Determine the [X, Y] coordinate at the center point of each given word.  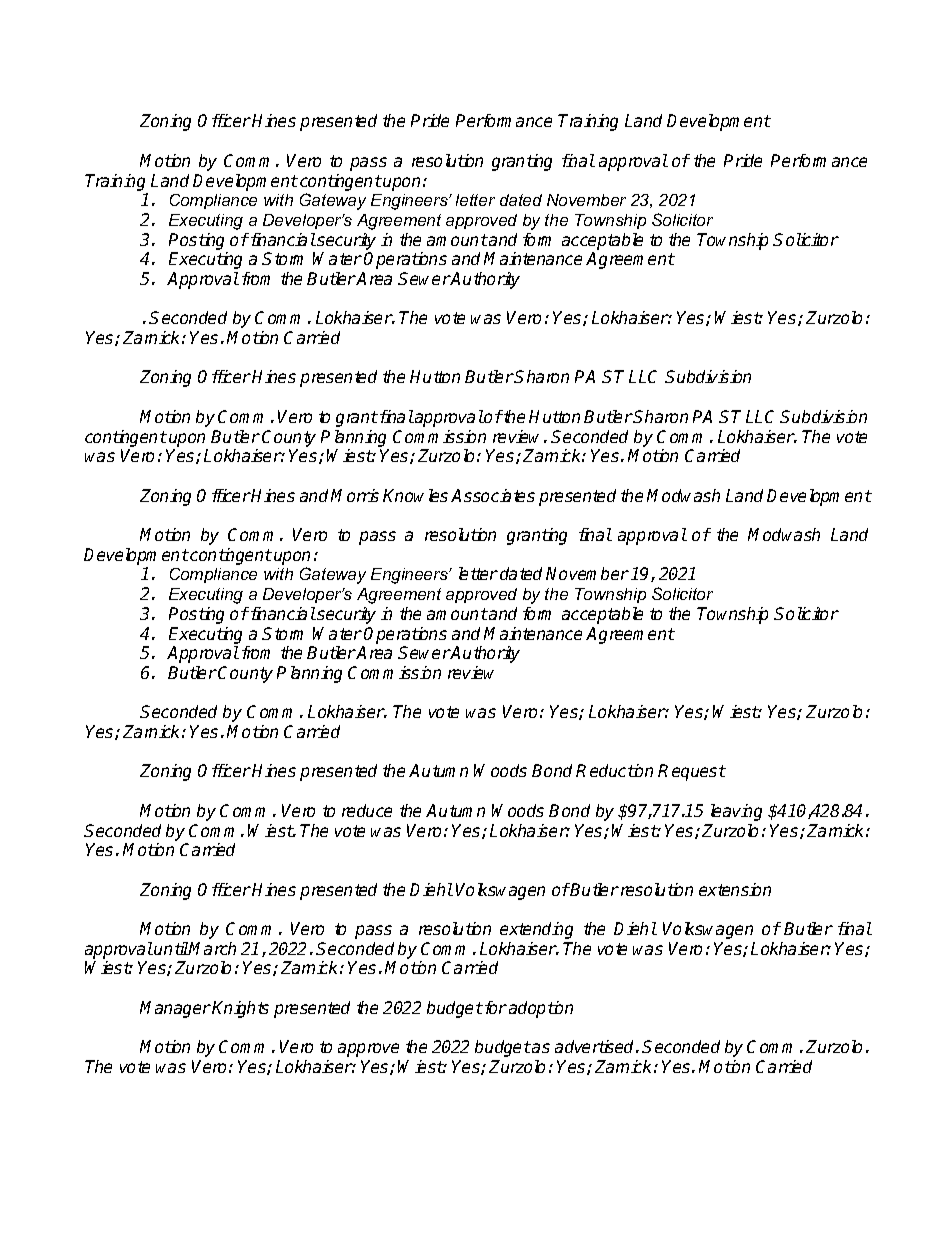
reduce [367, 810]
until [171, 948]
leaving [736, 812]
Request [692, 772]
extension [735, 889]
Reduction [614, 770]
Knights [240, 1009]
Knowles [415, 495]
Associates [493, 495]
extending [536, 930]
